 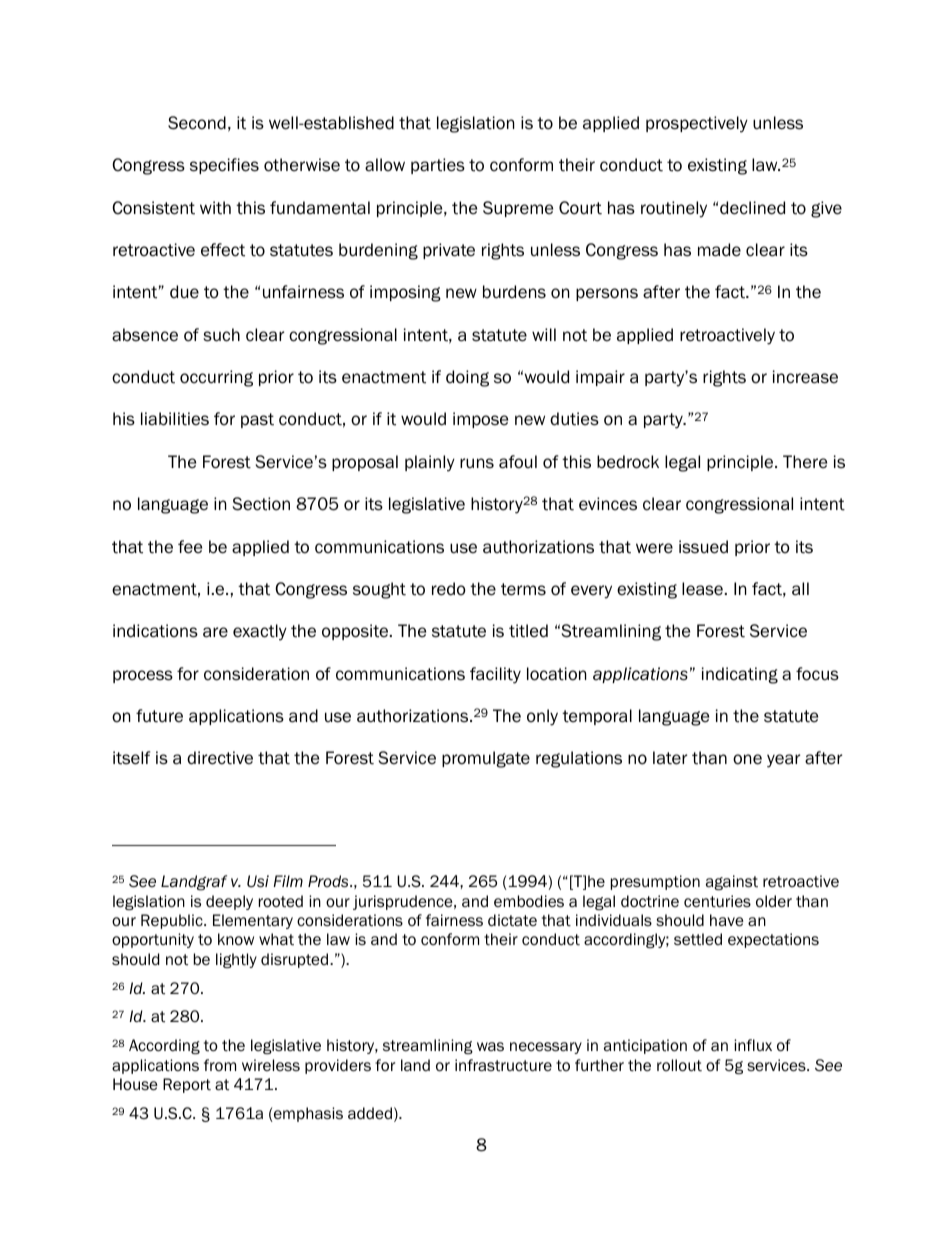 What do you see at coordinates (503, 1065) in the document?
I see `infrastructure` at bounding box center [503, 1065].
